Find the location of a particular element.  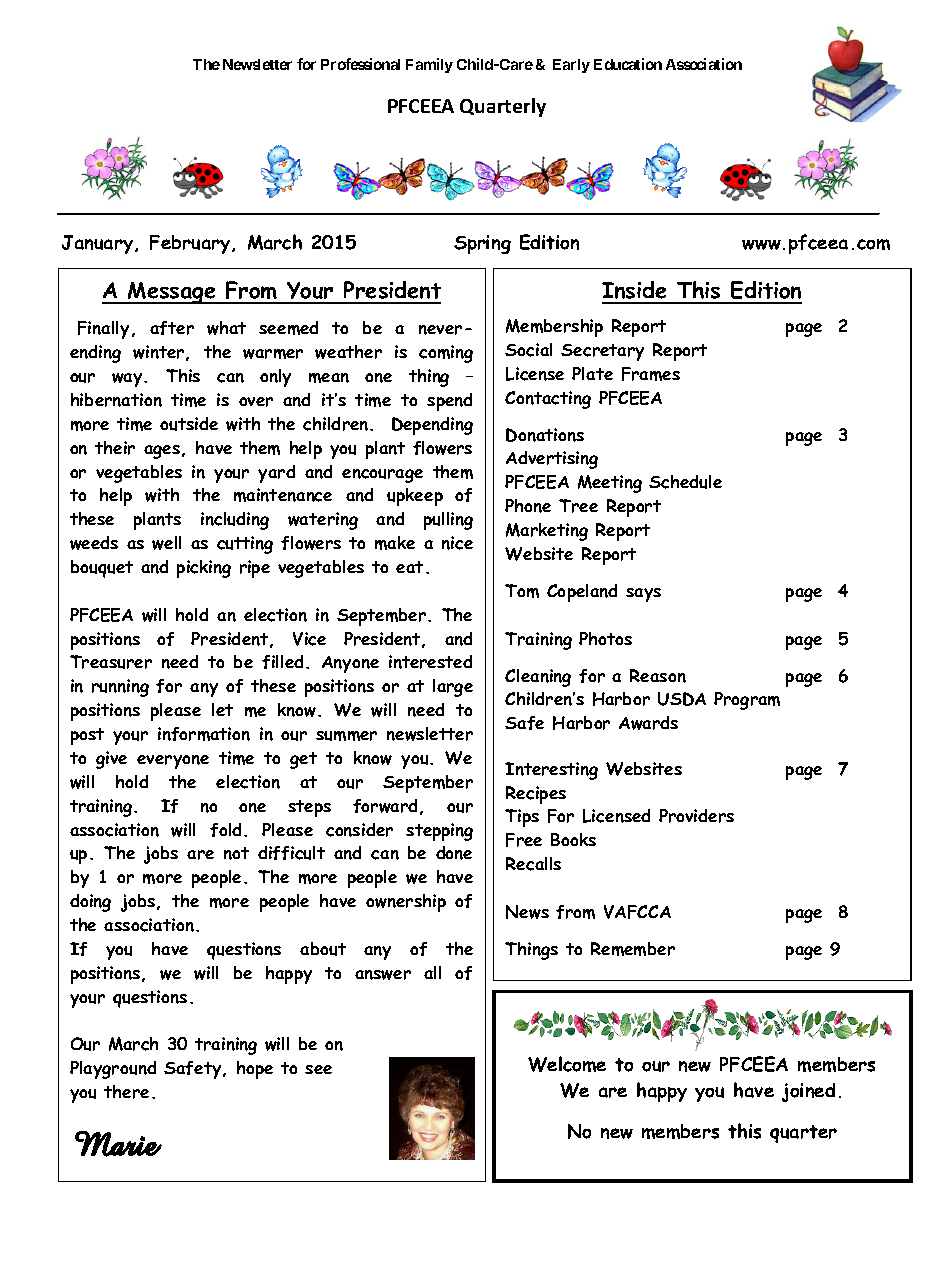

joined is located at coordinates (808, 1092).
